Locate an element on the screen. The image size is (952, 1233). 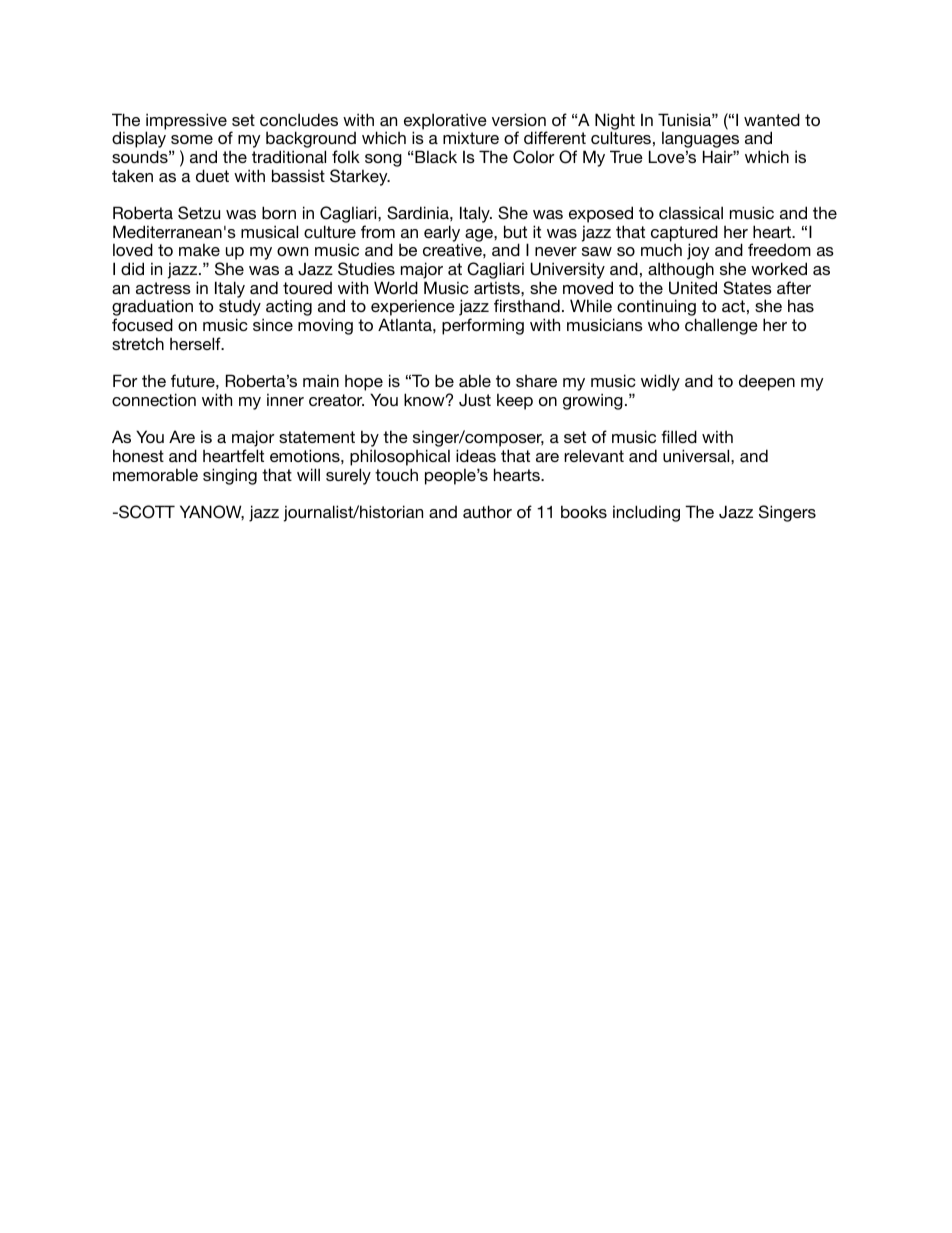
including is located at coordinates (646, 513).
